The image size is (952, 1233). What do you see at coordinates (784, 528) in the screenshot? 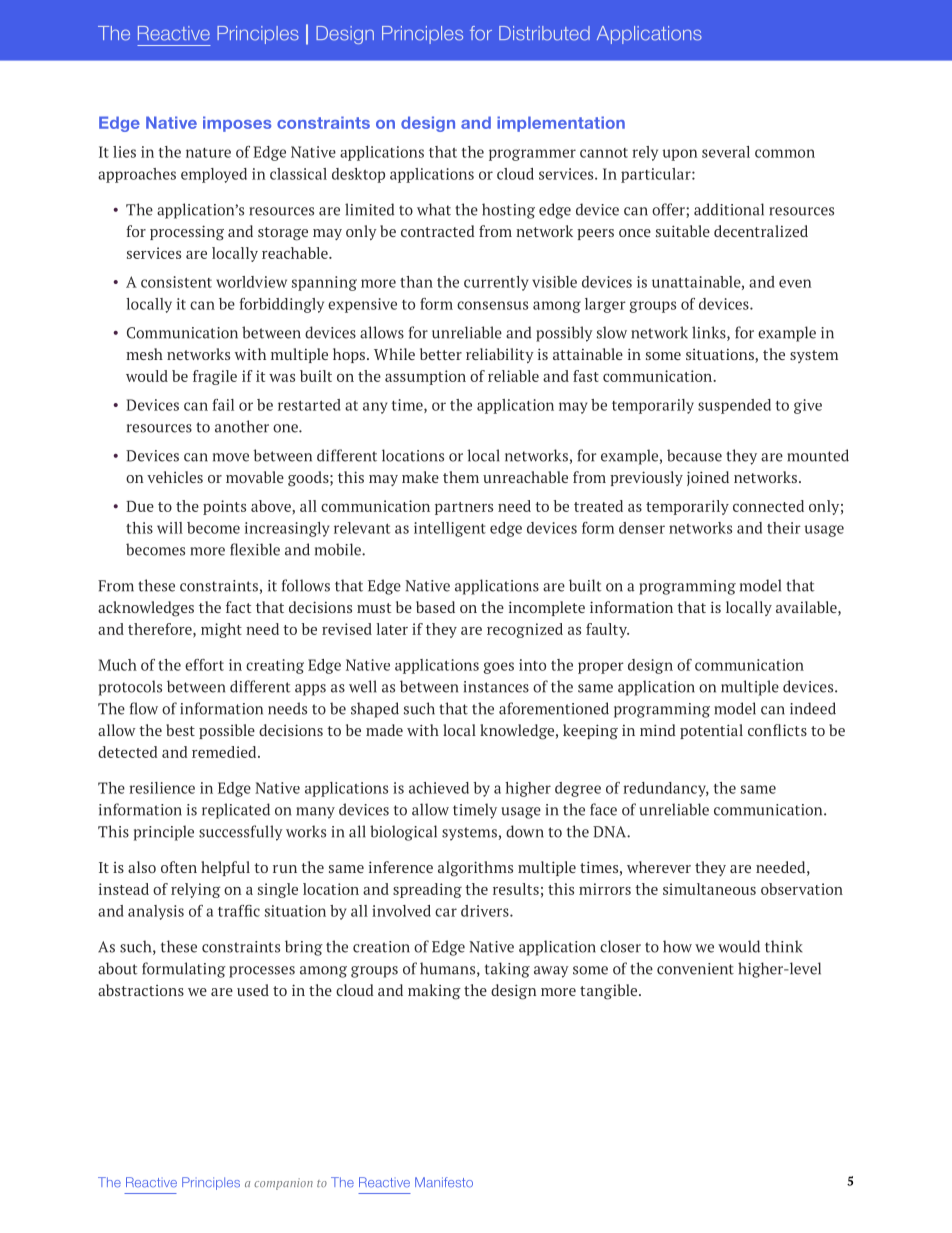
I see `their` at bounding box center [784, 528].
